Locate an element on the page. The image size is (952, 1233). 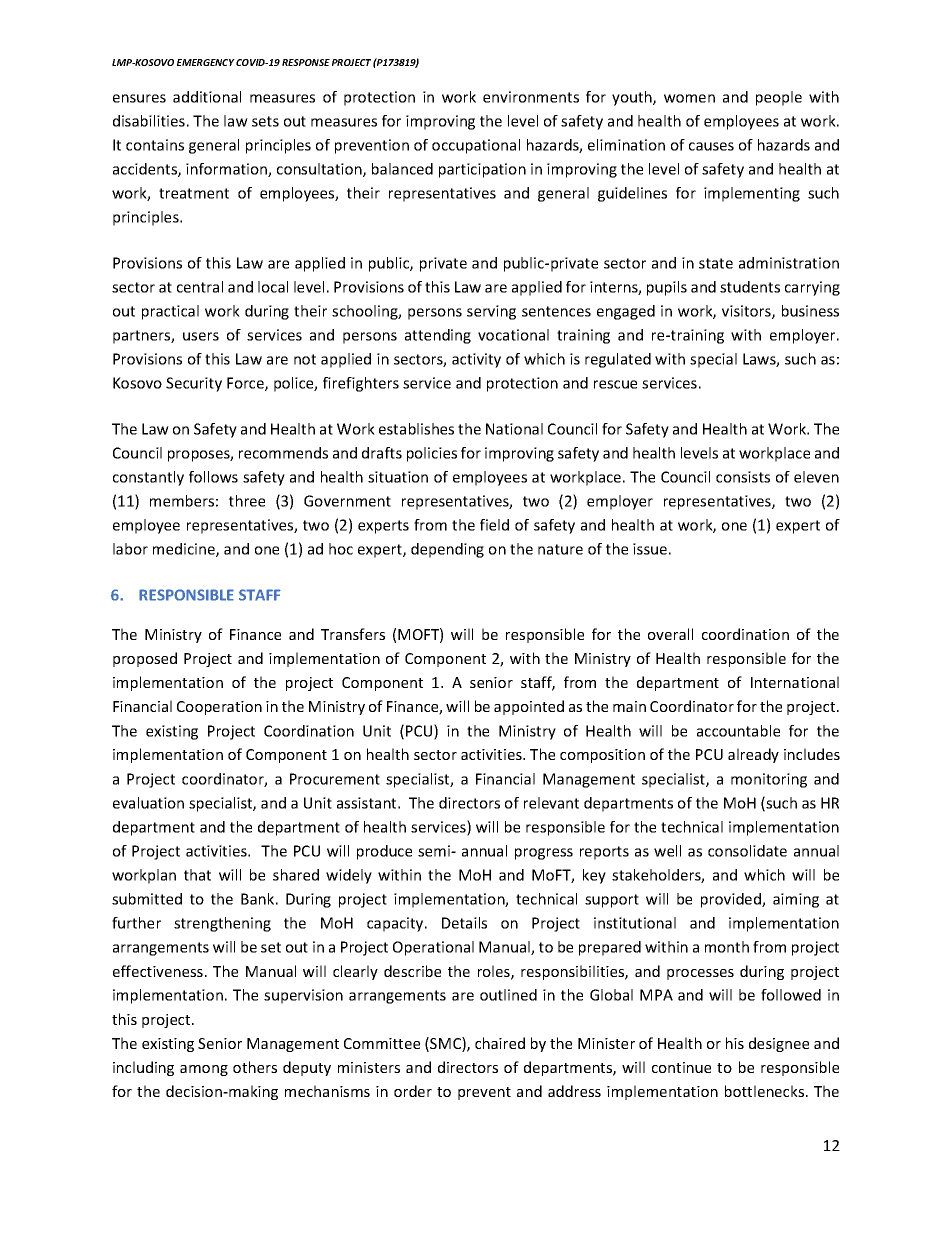
additional is located at coordinates (207, 97).
